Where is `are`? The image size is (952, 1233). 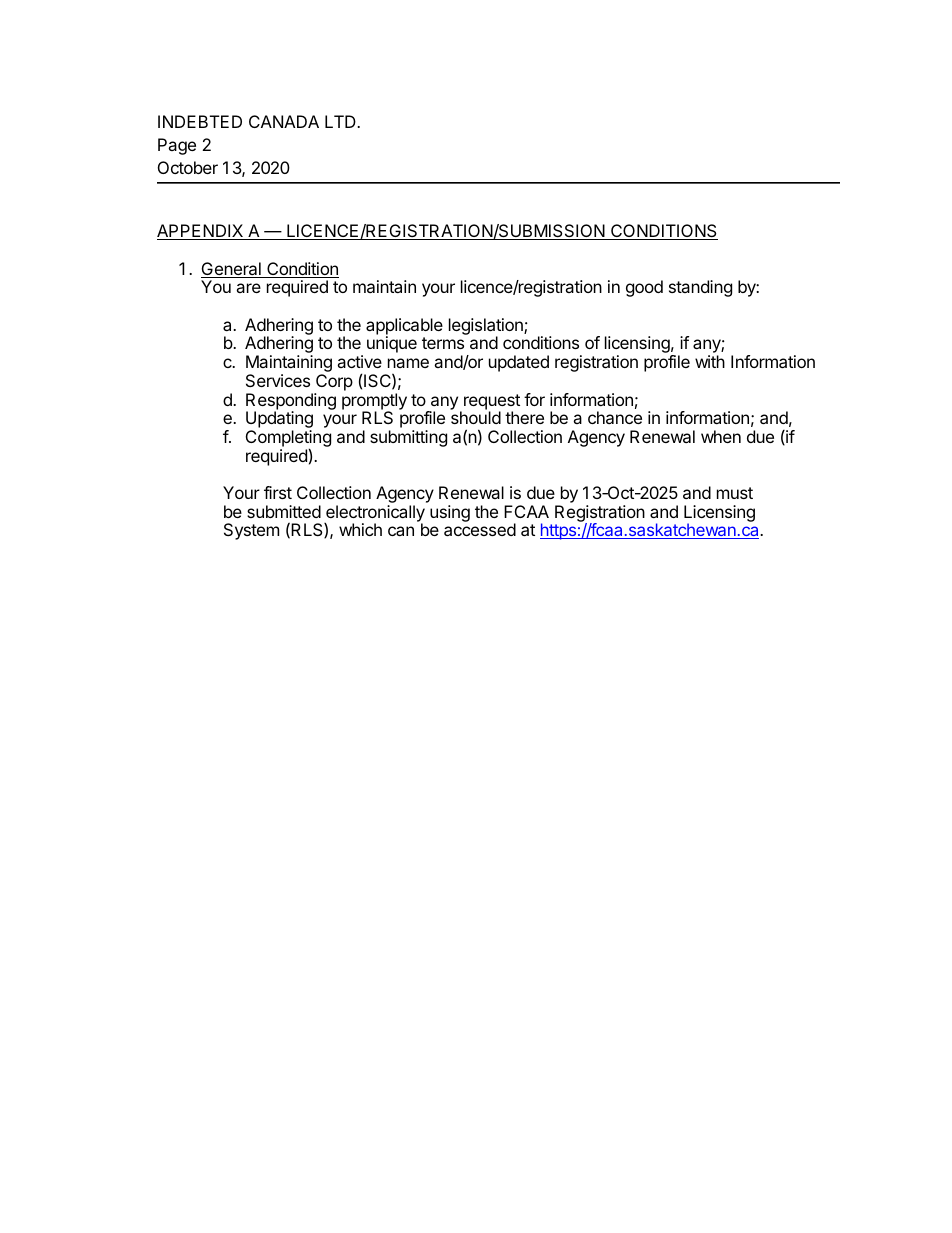
are is located at coordinates (248, 288).
